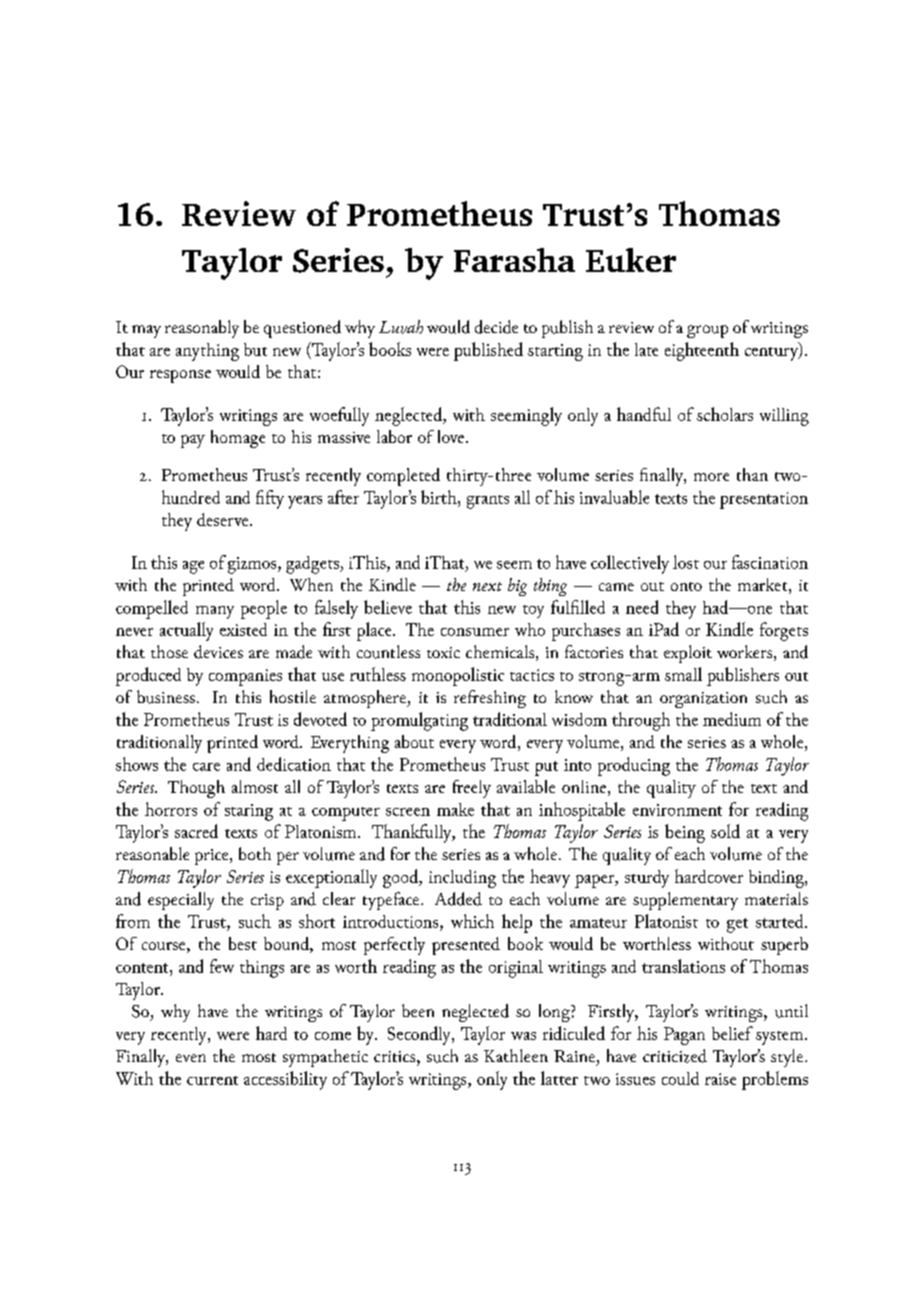  What do you see at coordinates (496, 327) in the screenshot?
I see `decide` at bounding box center [496, 327].
